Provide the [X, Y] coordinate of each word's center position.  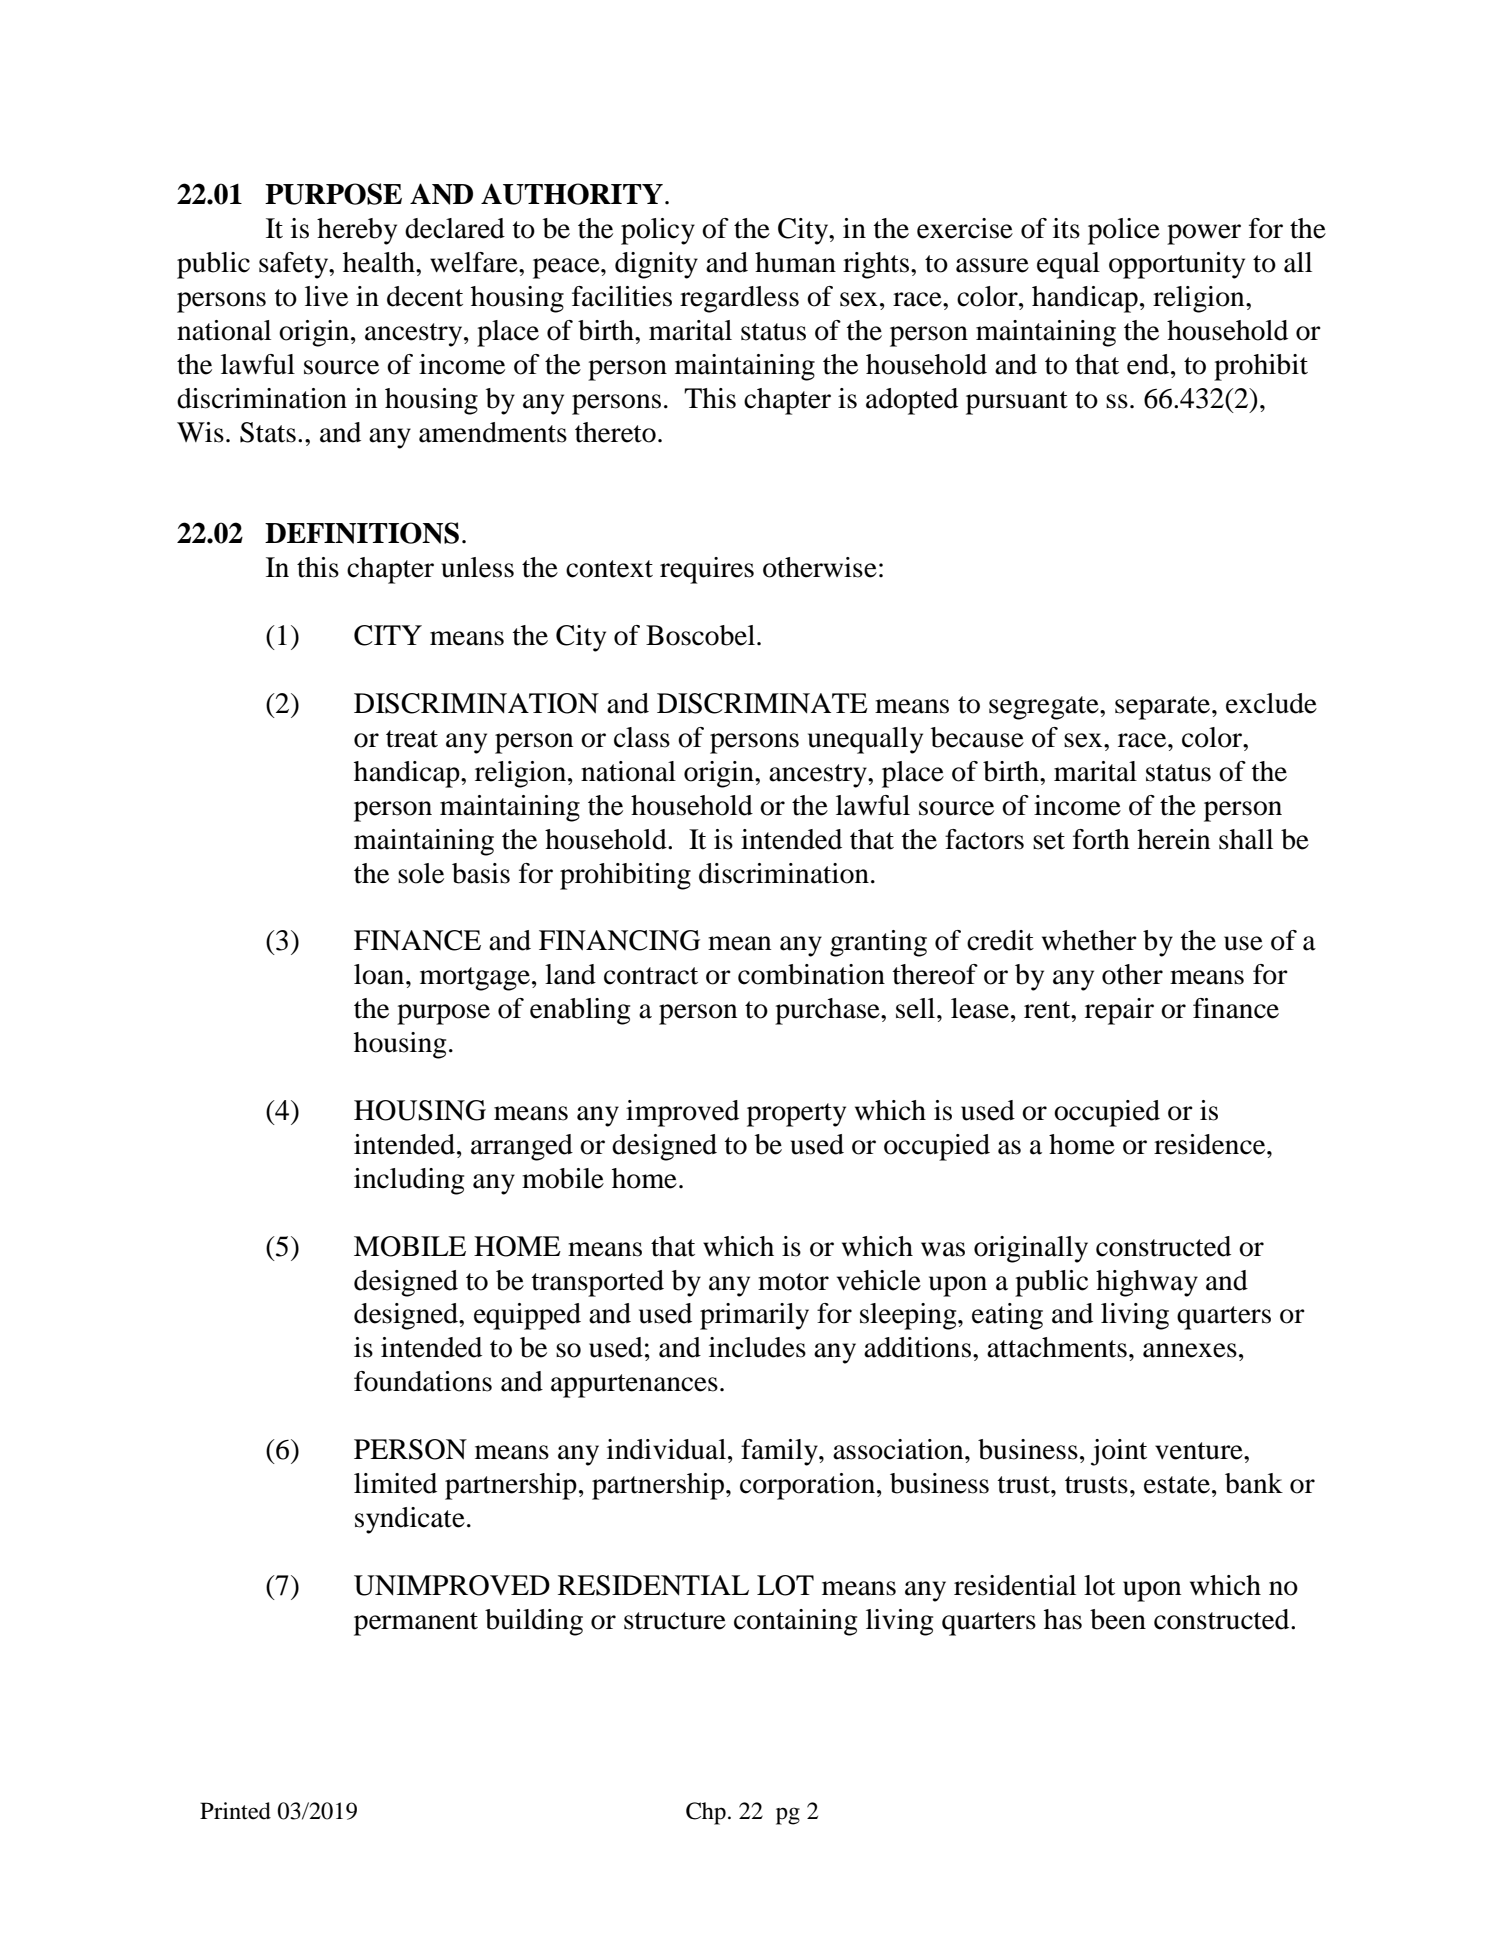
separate [1164, 708]
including [409, 1181]
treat [412, 739]
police [1124, 231]
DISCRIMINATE [762, 703]
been [1118, 1619]
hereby [357, 231]
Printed [235, 1811]
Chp [706, 1813]
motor [793, 1282]
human [795, 262]
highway [1147, 1283]
